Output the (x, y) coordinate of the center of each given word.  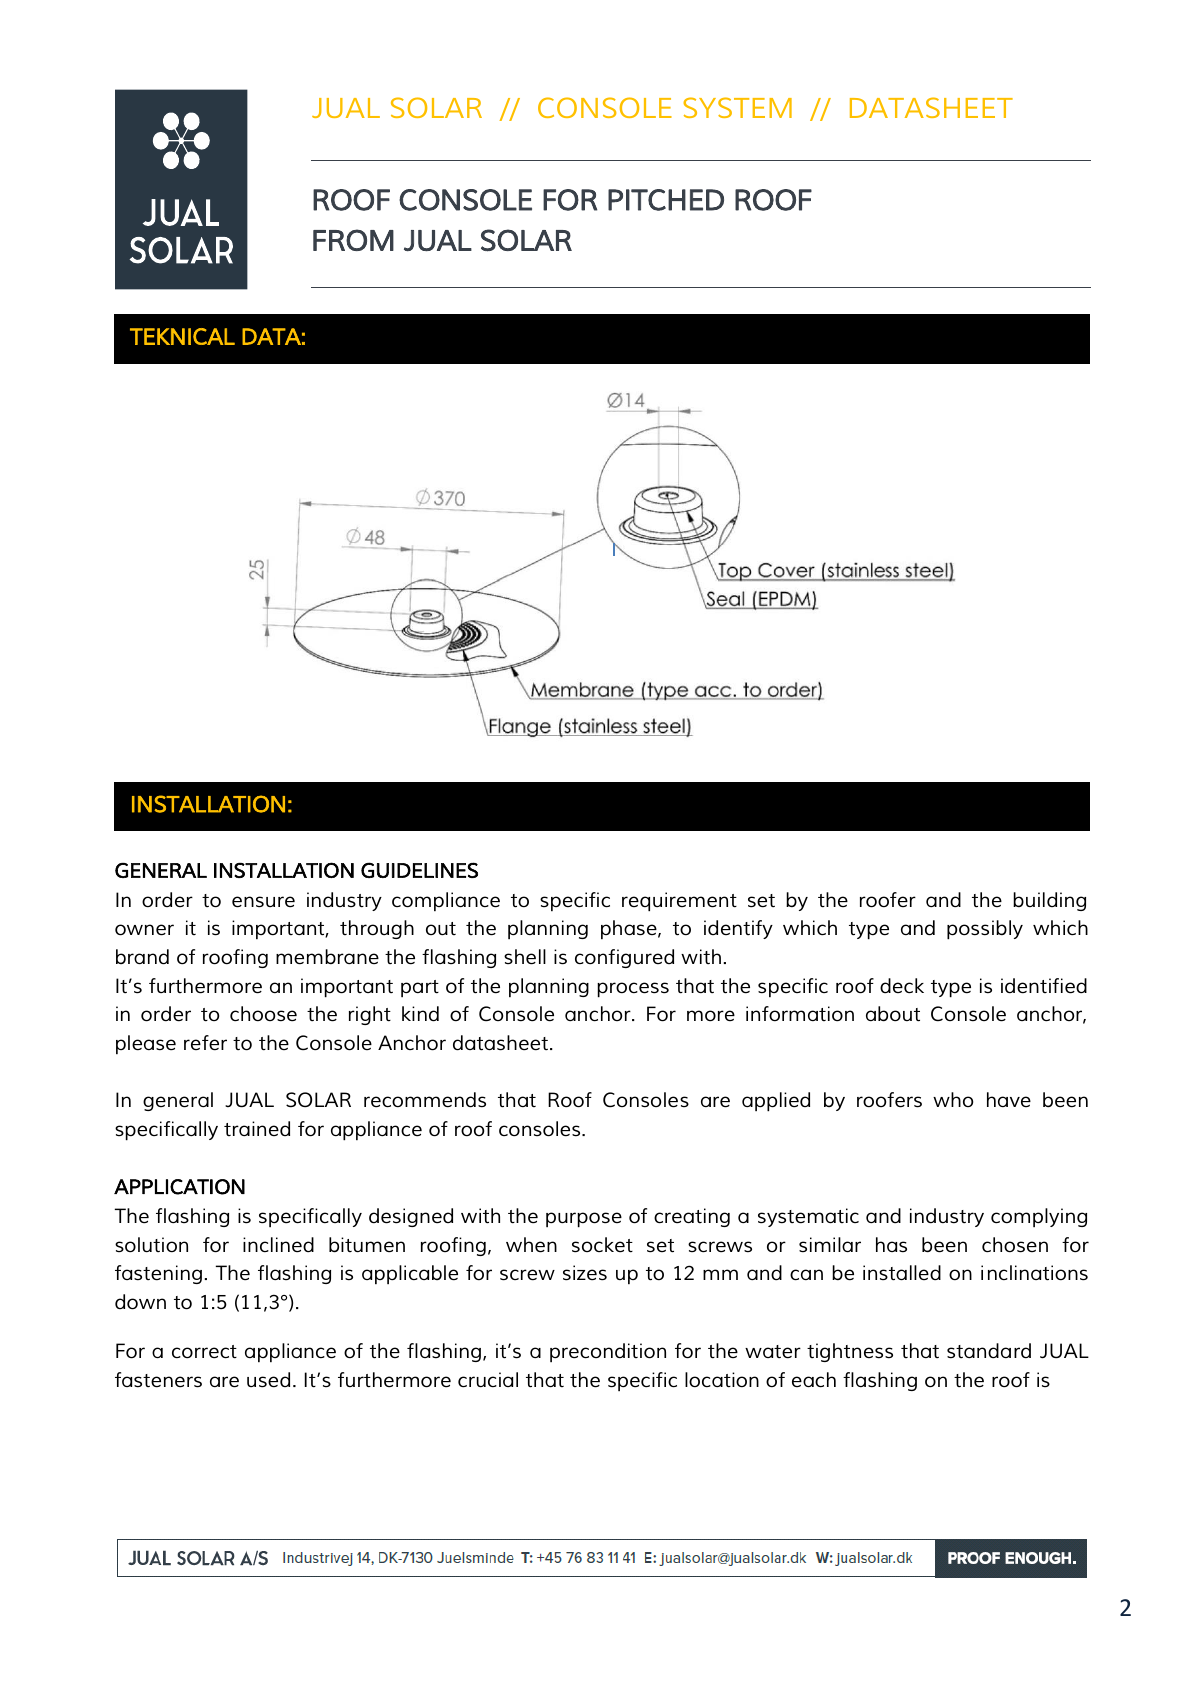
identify (738, 929)
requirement (679, 901)
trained (257, 1128)
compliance (446, 901)
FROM (353, 240)
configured (624, 958)
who (953, 1099)
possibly (985, 930)
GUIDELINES (419, 870)
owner (144, 930)
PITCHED (666, 200)
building (1049, 901)
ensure (263, 902)
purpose (584, 1220)
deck (902, 985)
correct (204, 1352)
